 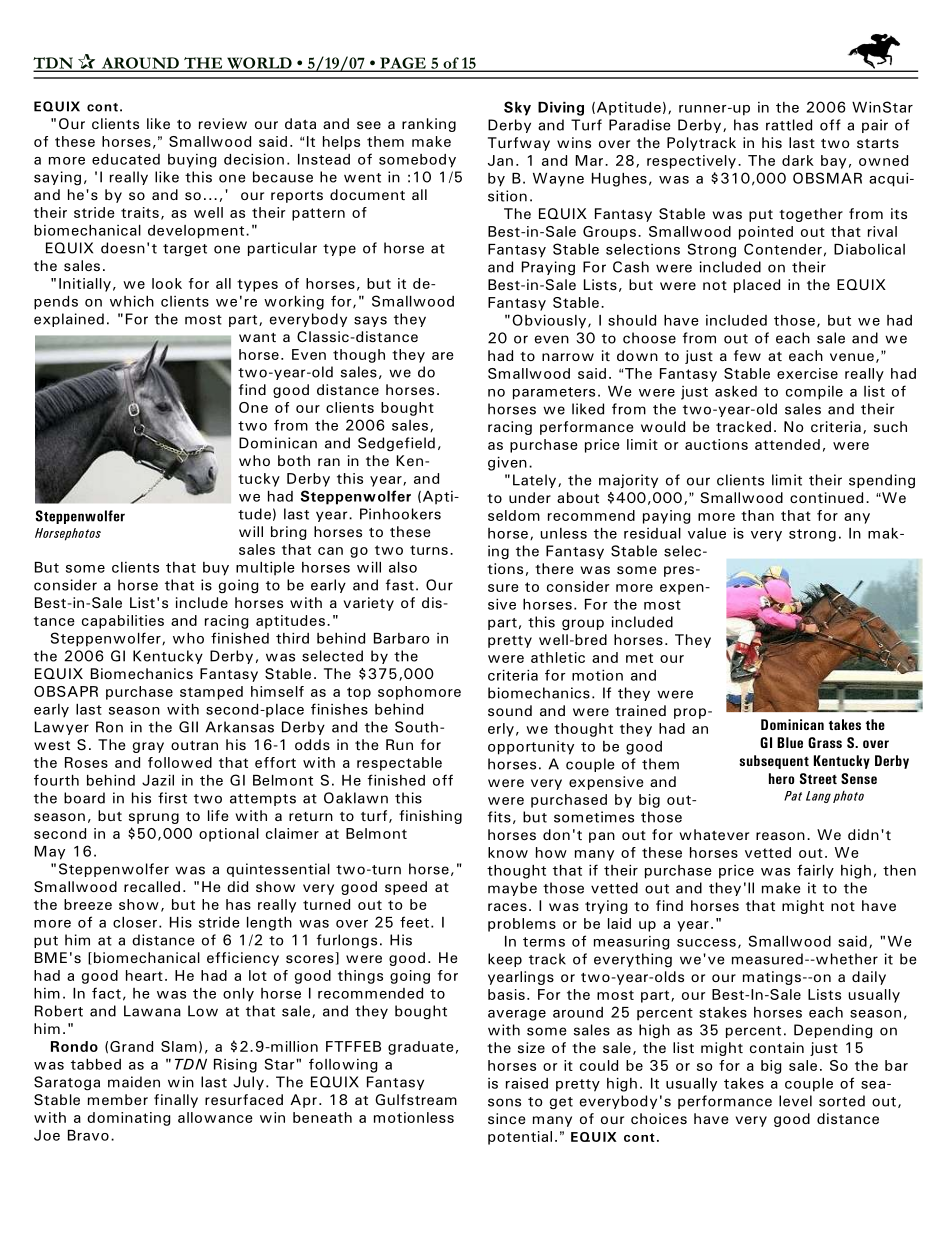 What do you see at coordinates (443, 356) in the screenshot?
I see `are` at bounding box center [443, 356].
